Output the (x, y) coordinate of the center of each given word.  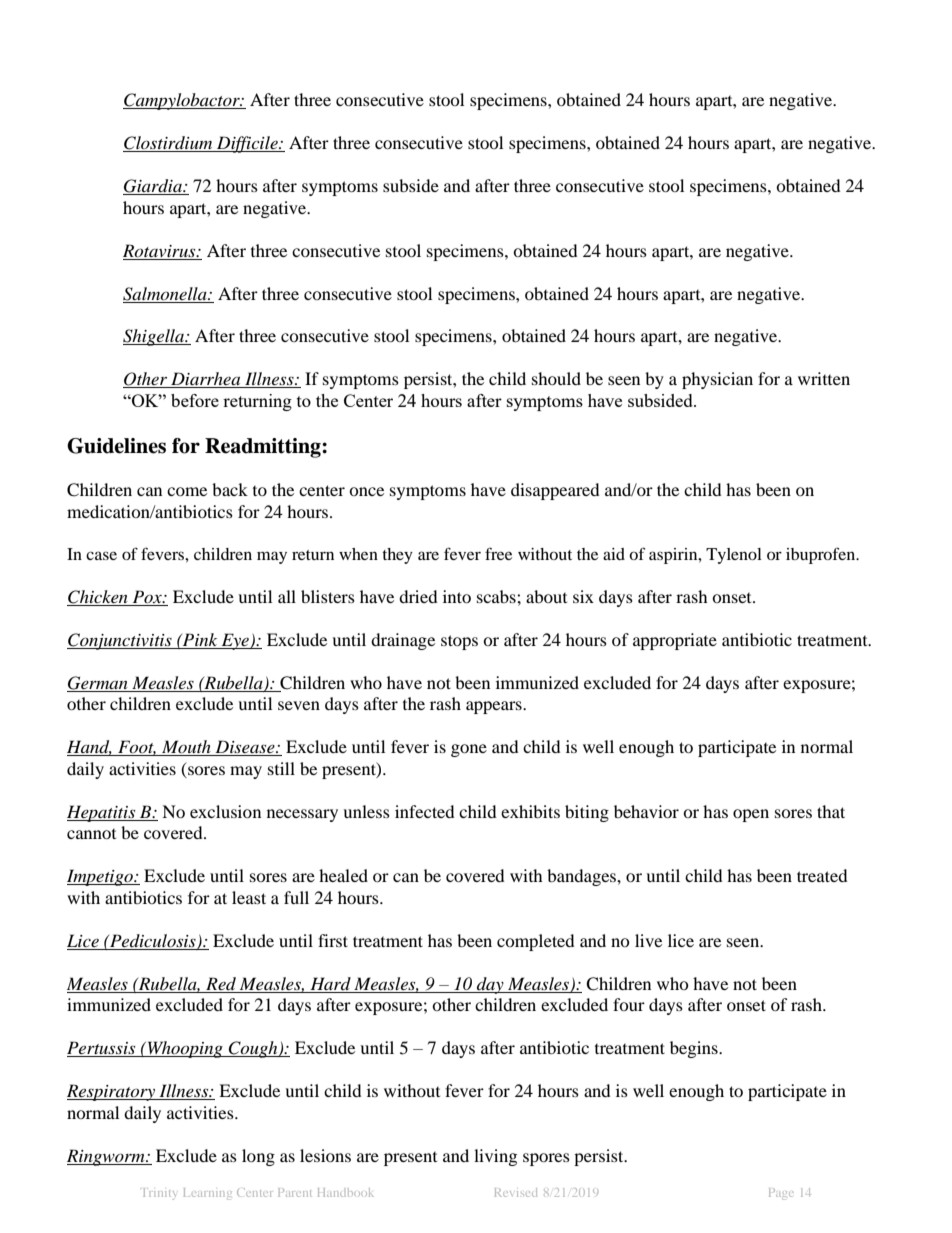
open (751, 815)
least (249, 897)
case (101, 555)
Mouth (186, 748)
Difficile (247, 144)
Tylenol (734, 556)
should (556, 378)
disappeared (555, 491)
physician (717, 380)
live (648, 940)
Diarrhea (206, 380)
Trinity (159, 1194)
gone (469, 750)
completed (536, 942)
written (824, 378)
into (457, 596)
